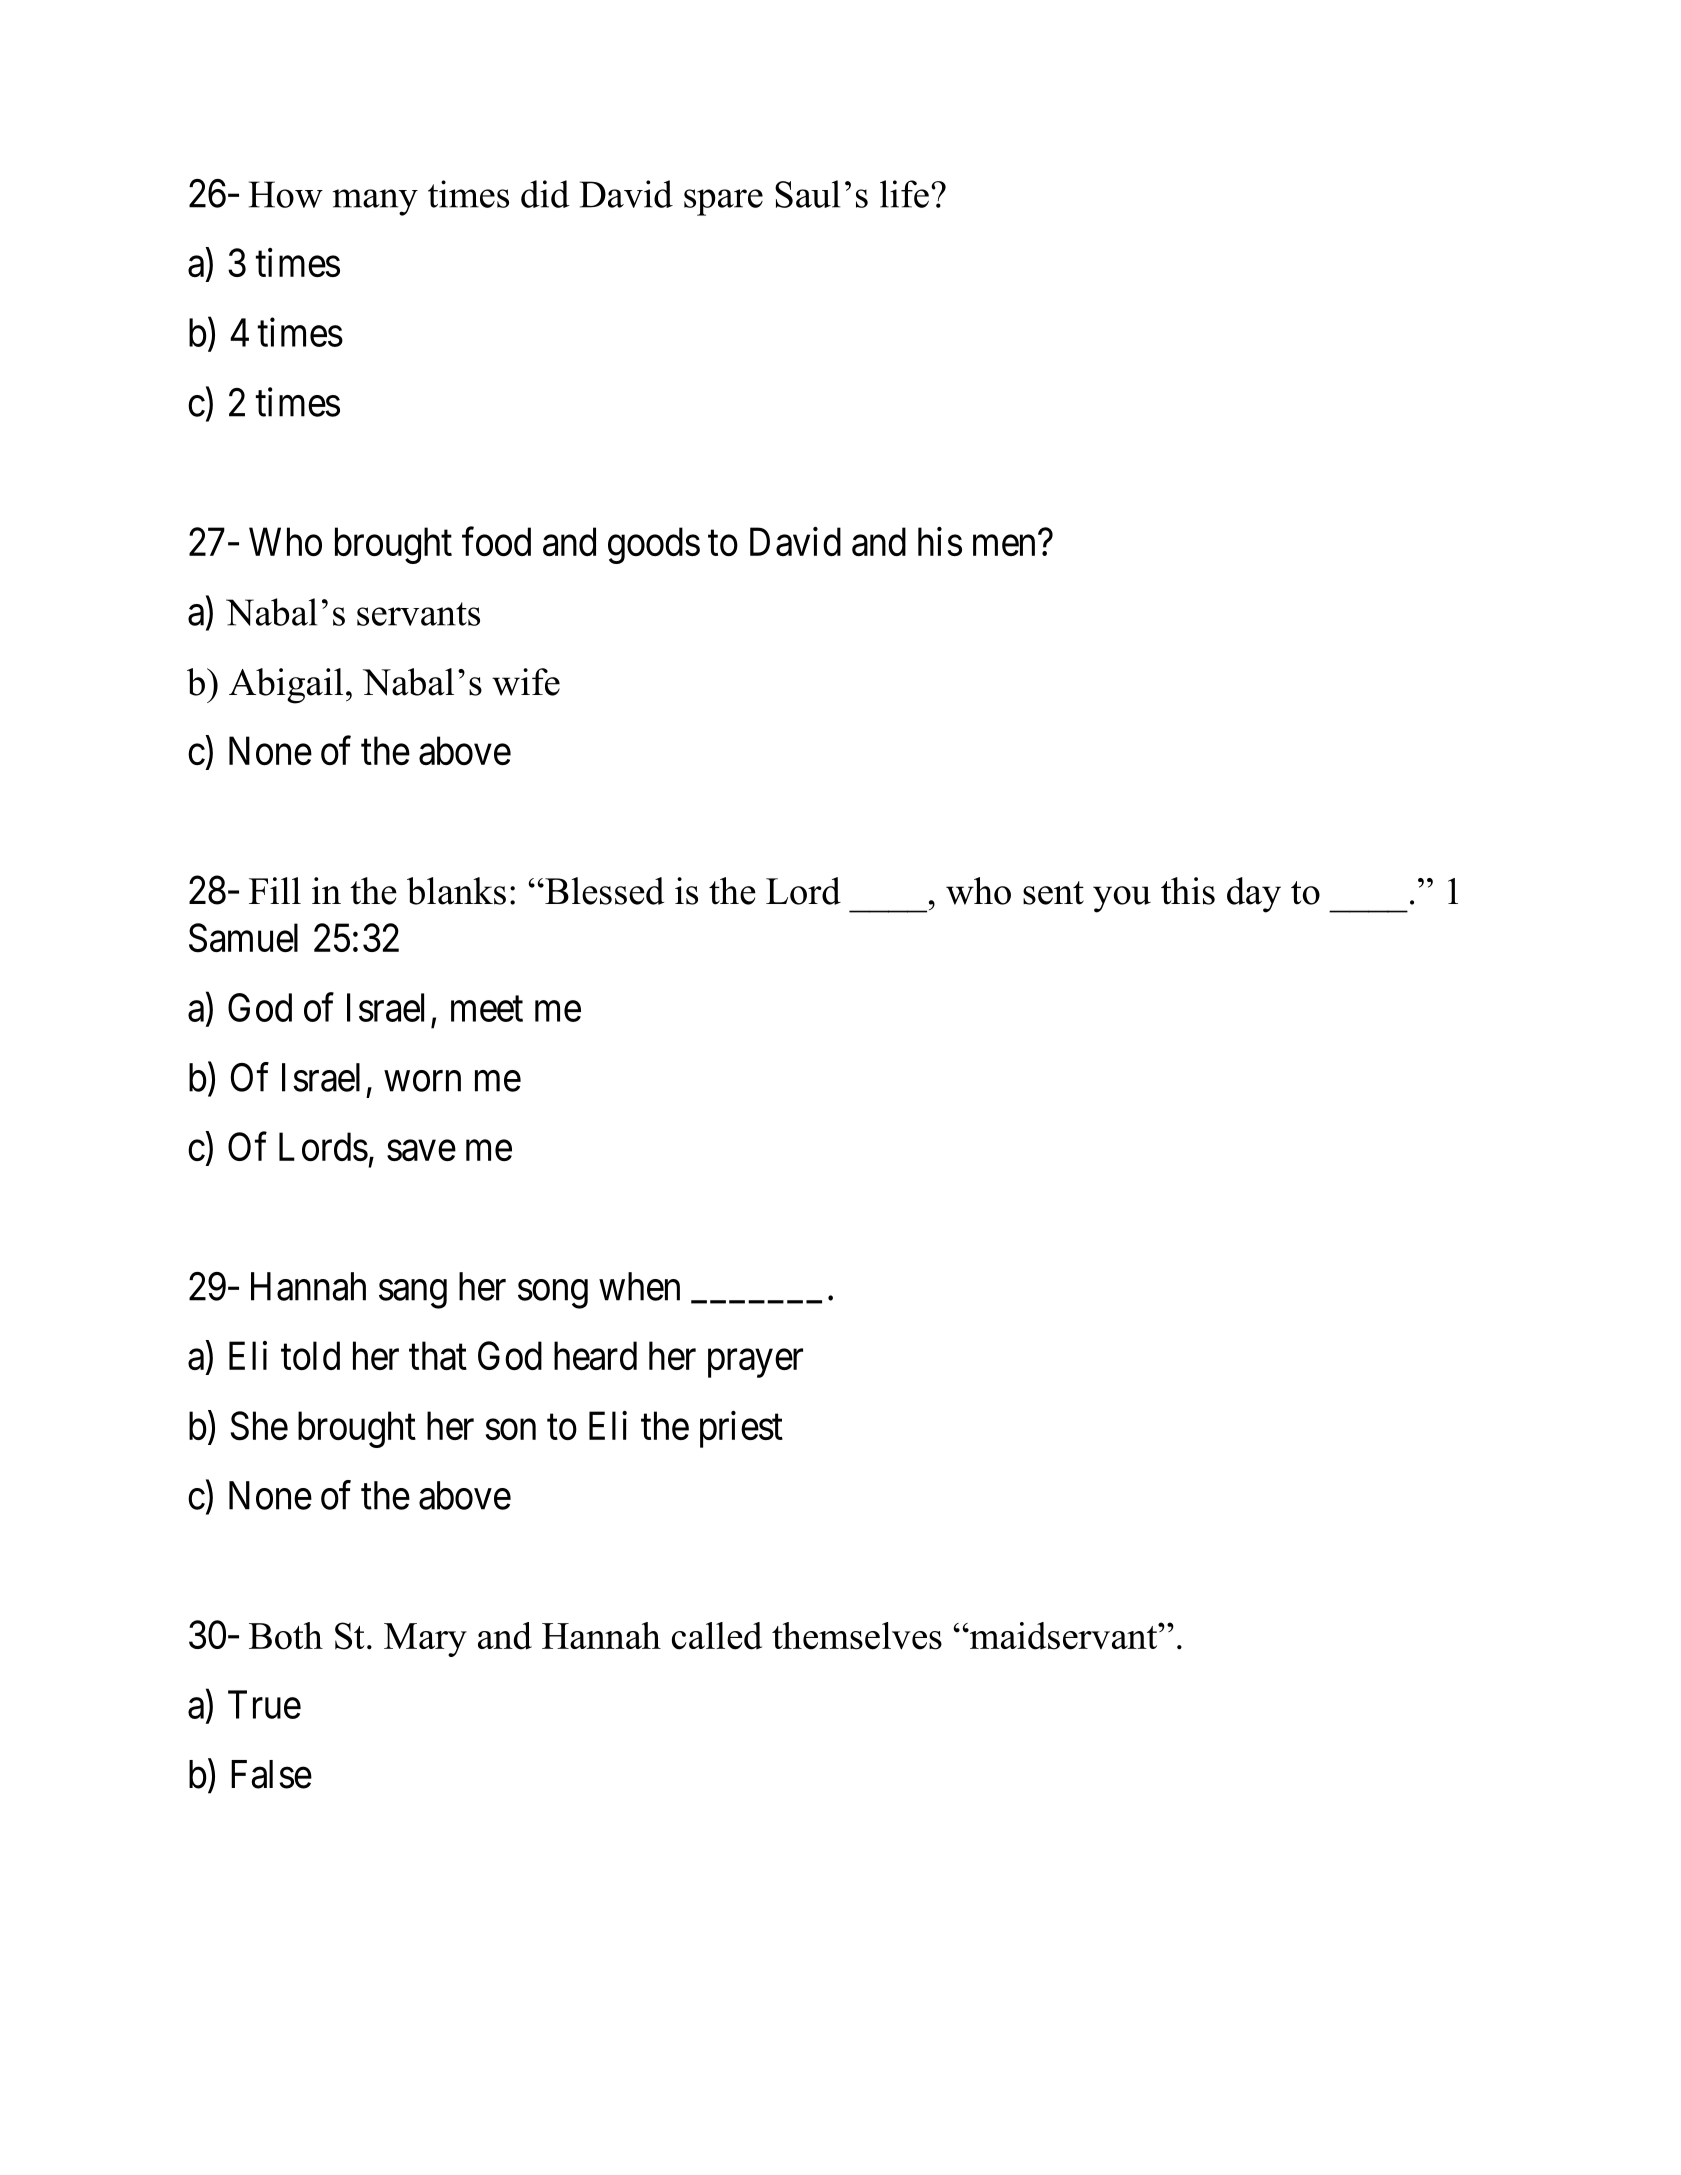  What do you see at coordinates (375, 202) in the page?
I see `many` at bounding box center [375, 202].
